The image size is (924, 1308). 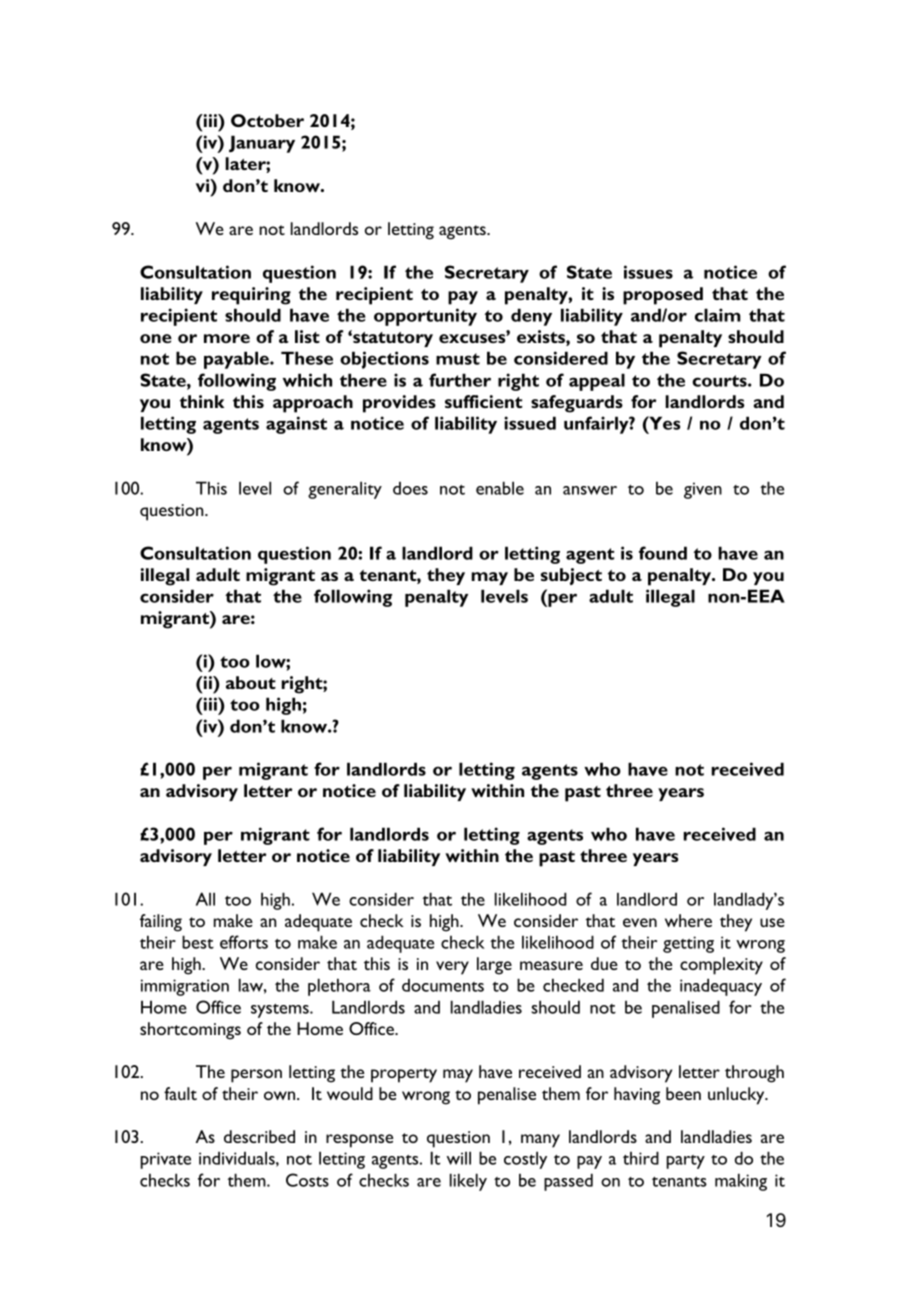 I want to click on where, so click(x=688, y=920).
